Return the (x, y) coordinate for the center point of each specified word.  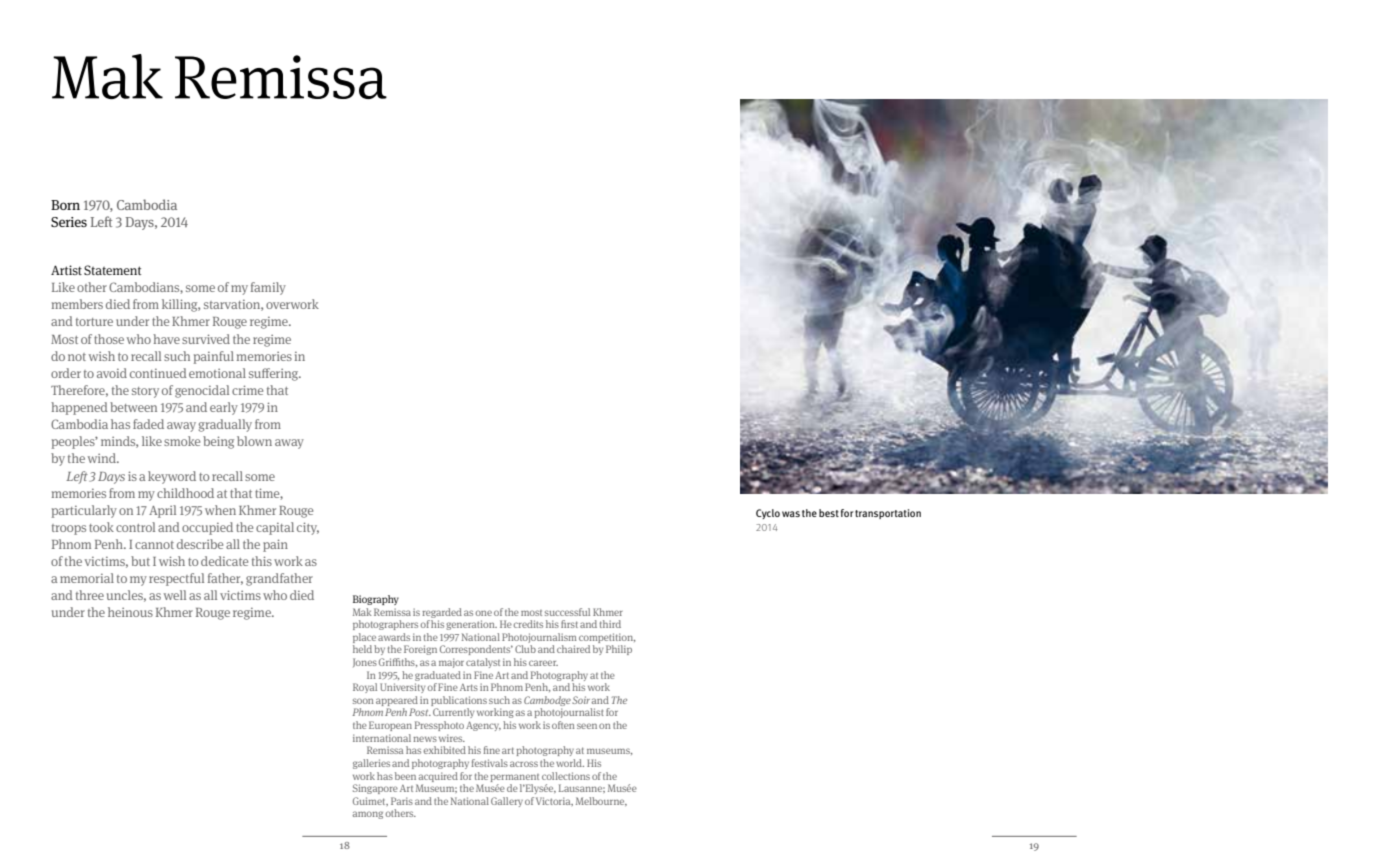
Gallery (507, 802)
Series (69, 222)
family (268, 288)
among (368, 815)
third (610, 624)
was (791, 514)
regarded (442, 613)
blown (254, 441)
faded (148, 424)
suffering (275, 374)
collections (566, 776)
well (175, 595)
